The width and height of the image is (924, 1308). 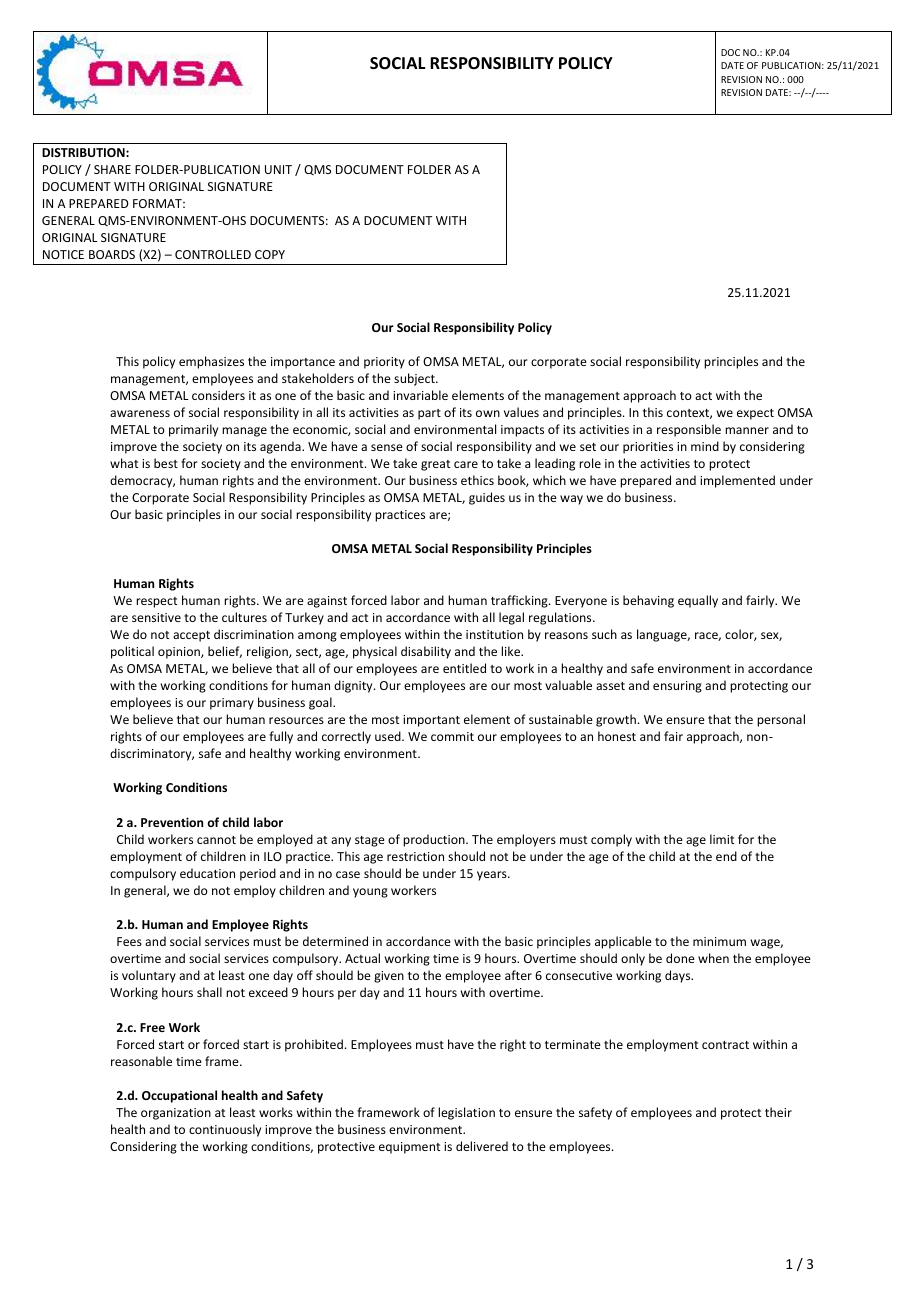 I want to click on ensuring, so click(x=677, y=687).
